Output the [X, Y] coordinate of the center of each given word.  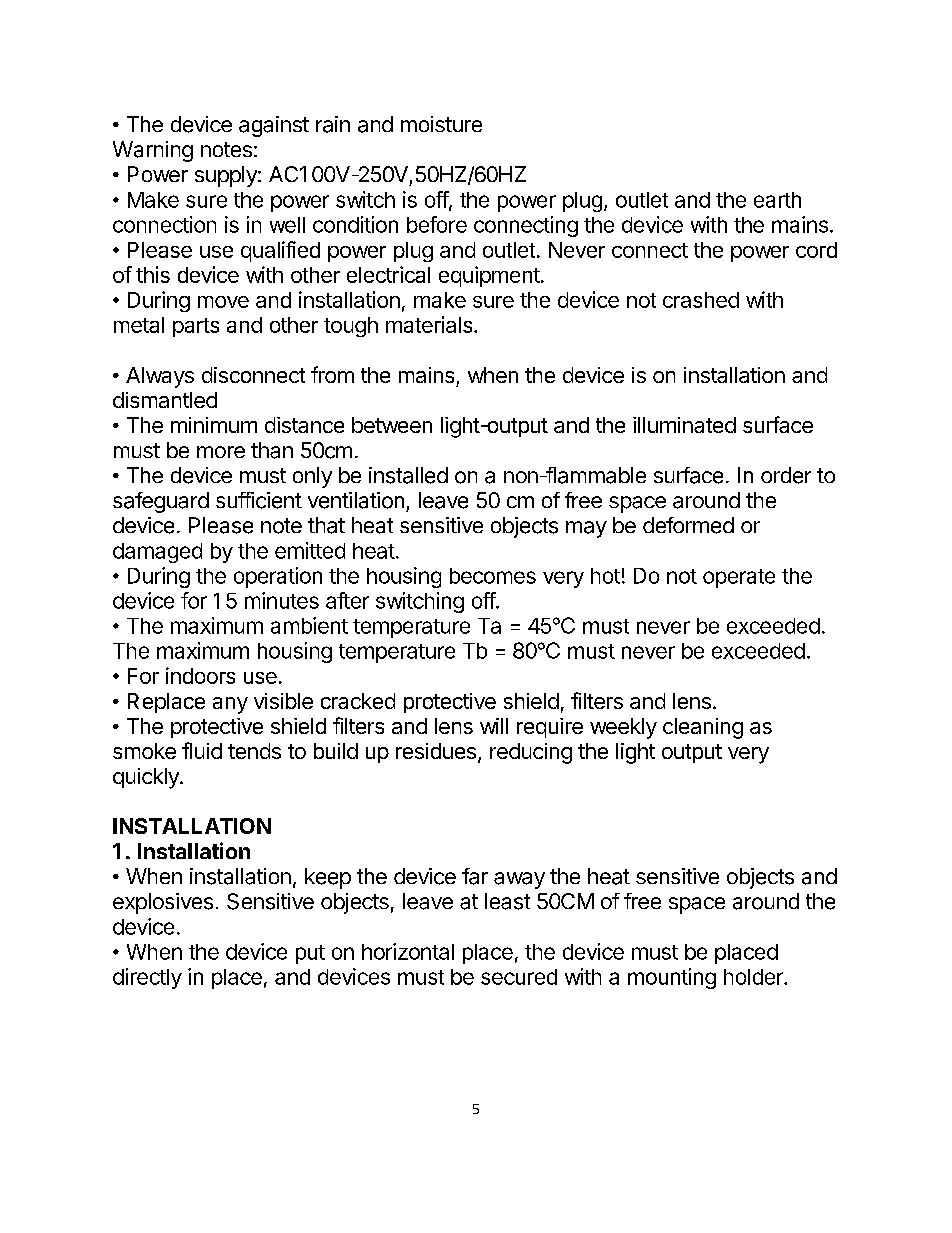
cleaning [703, 728]
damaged [157, 553]
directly [147, 978]
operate [739, 578]
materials [430, 324]
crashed [701, 300]
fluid [202, 750]
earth [777, 200]
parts [196, 327]
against [274, 126]
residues [436, 751]
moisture [441, 124]
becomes [493, 576]
